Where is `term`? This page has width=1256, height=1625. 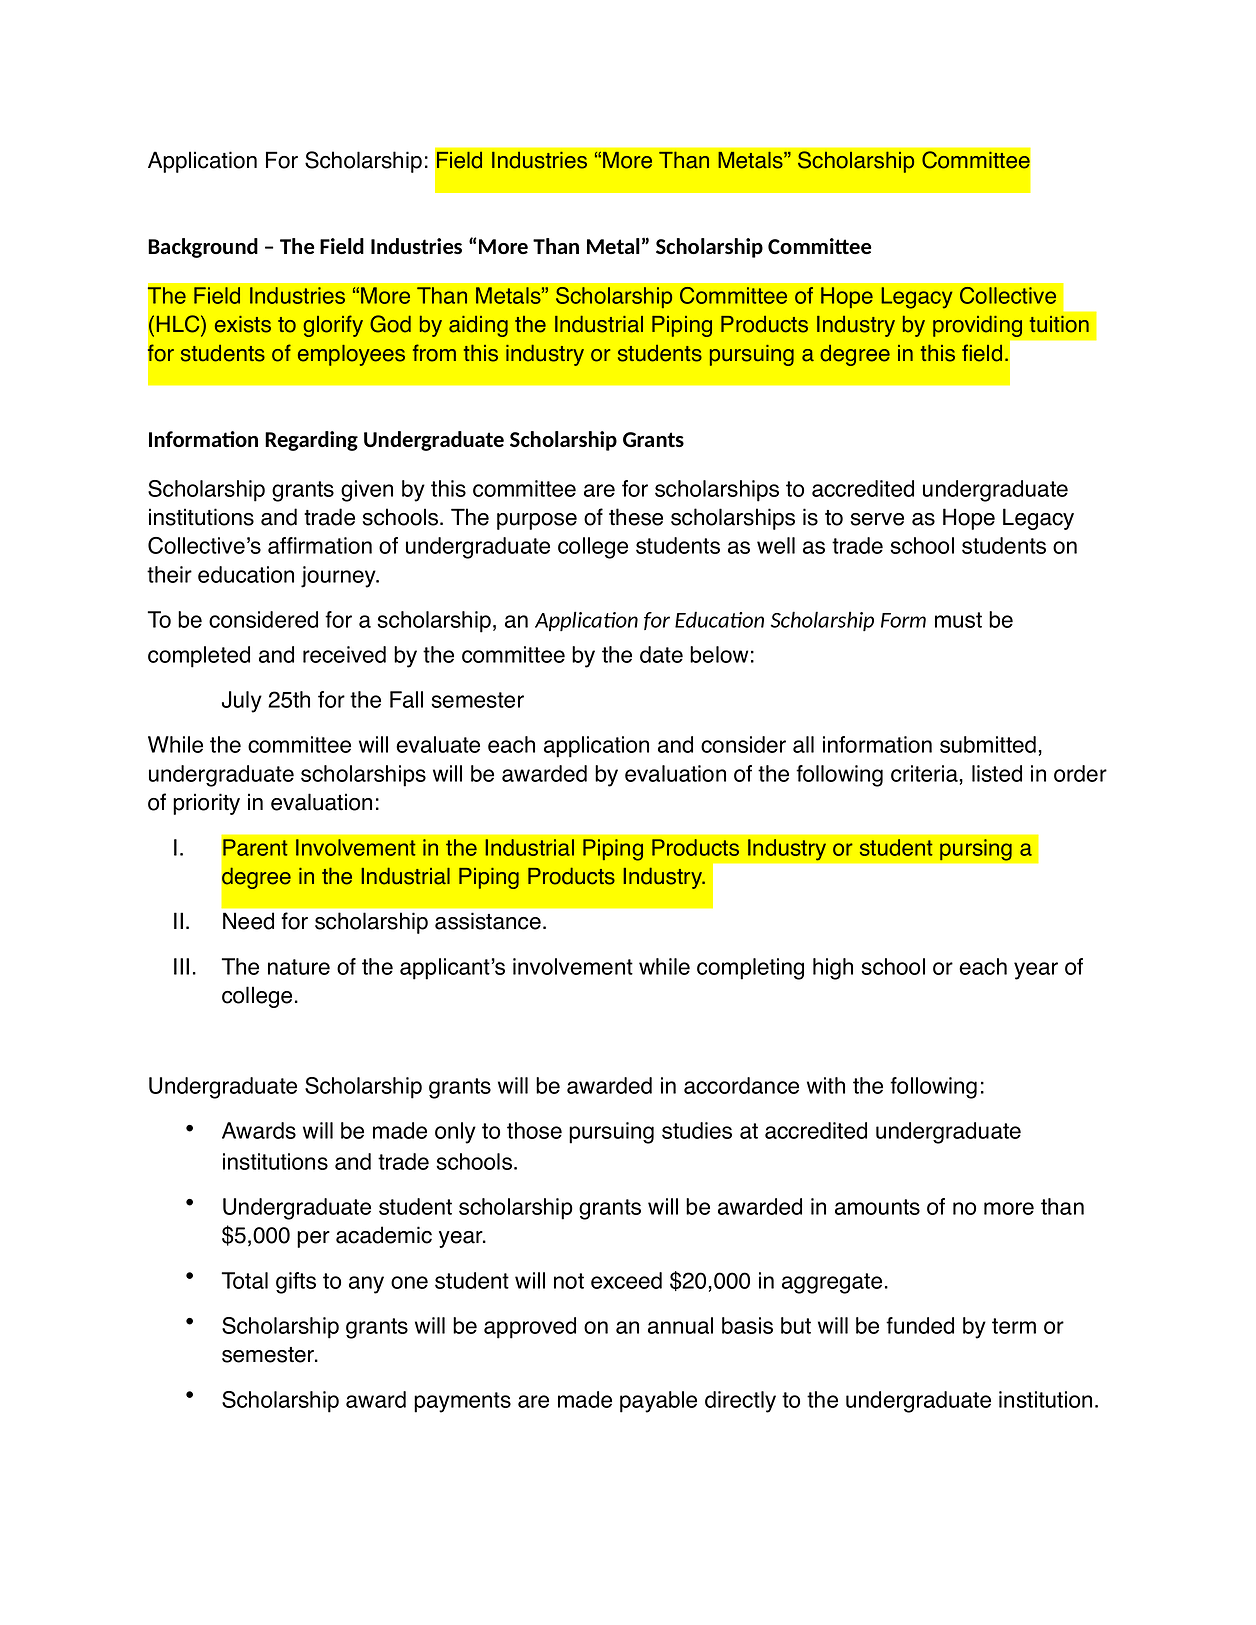 term is located at coordinates (1014, 1326).
